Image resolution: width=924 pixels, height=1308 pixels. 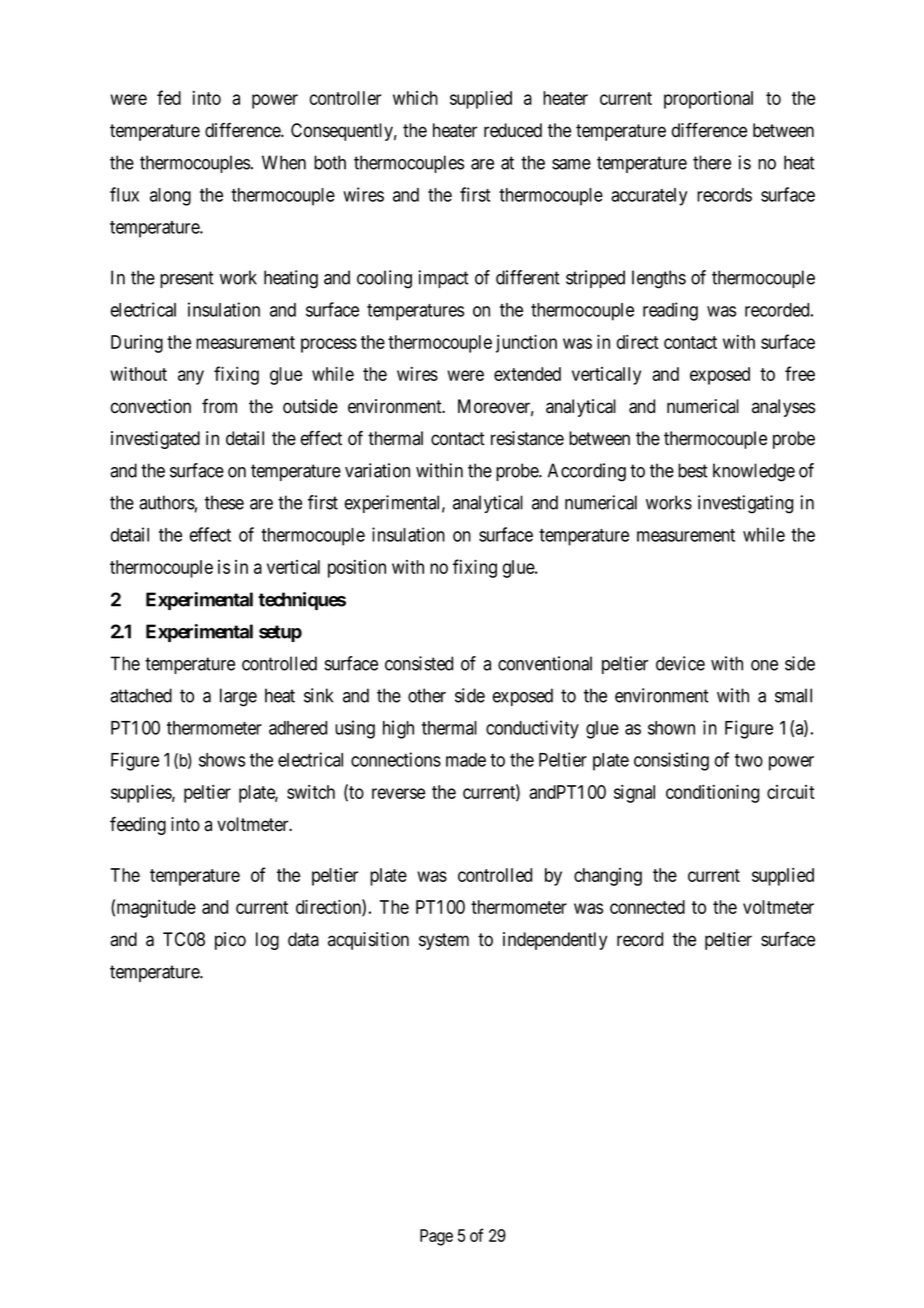 I want to click on Page, so click(x=436, y=1237).
